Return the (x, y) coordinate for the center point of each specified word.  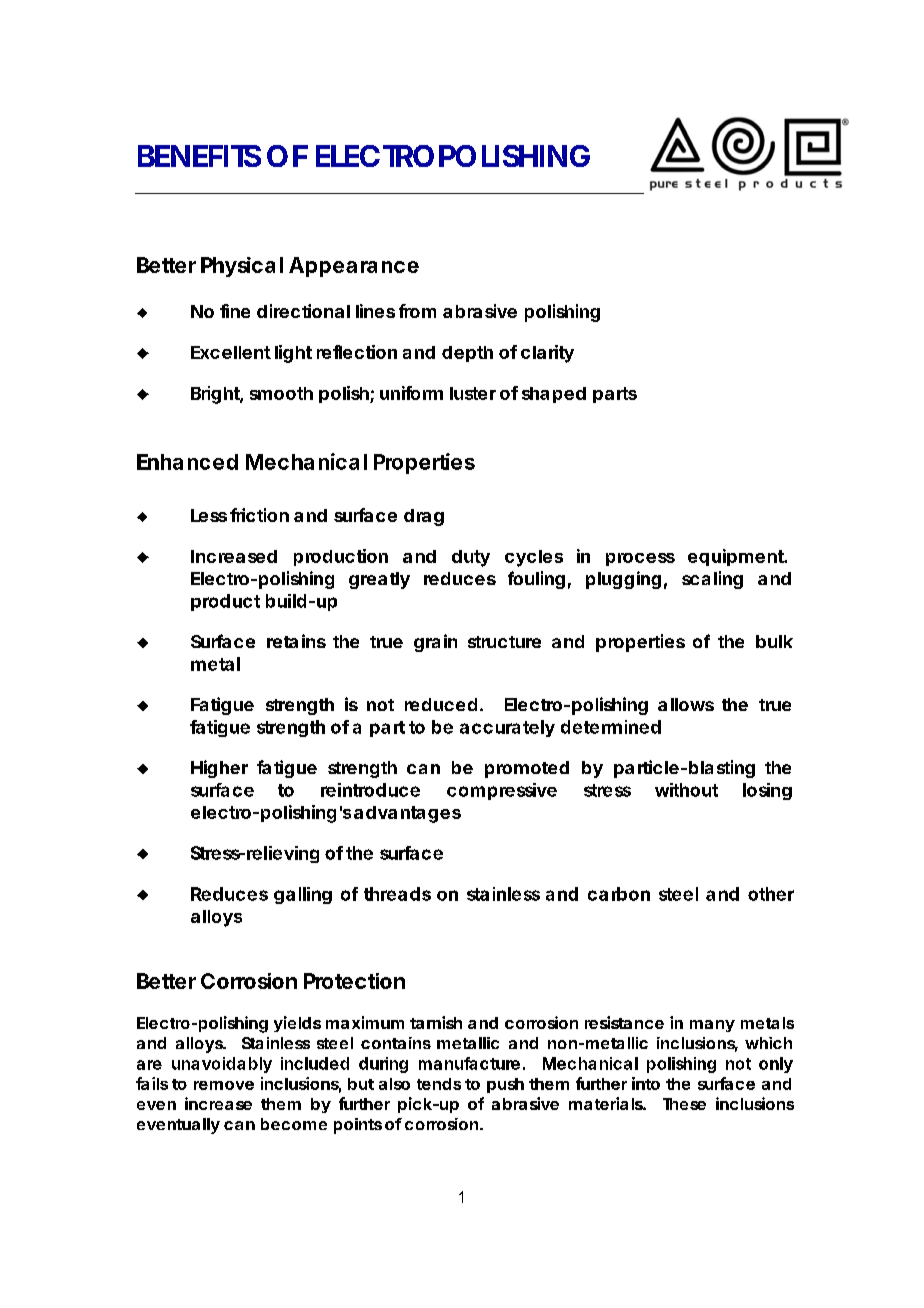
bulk (774, 641)
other (771, 894)
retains (296, 641)
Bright (217, 395)
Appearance (354, 267)
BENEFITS (199, 156)
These (684, 1104)
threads (397, 894)
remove (224, 1085)
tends (439, 1084)
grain (435, 643)
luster (473, 393)
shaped (554, 395)
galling (303, 895)
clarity (547, 354)
